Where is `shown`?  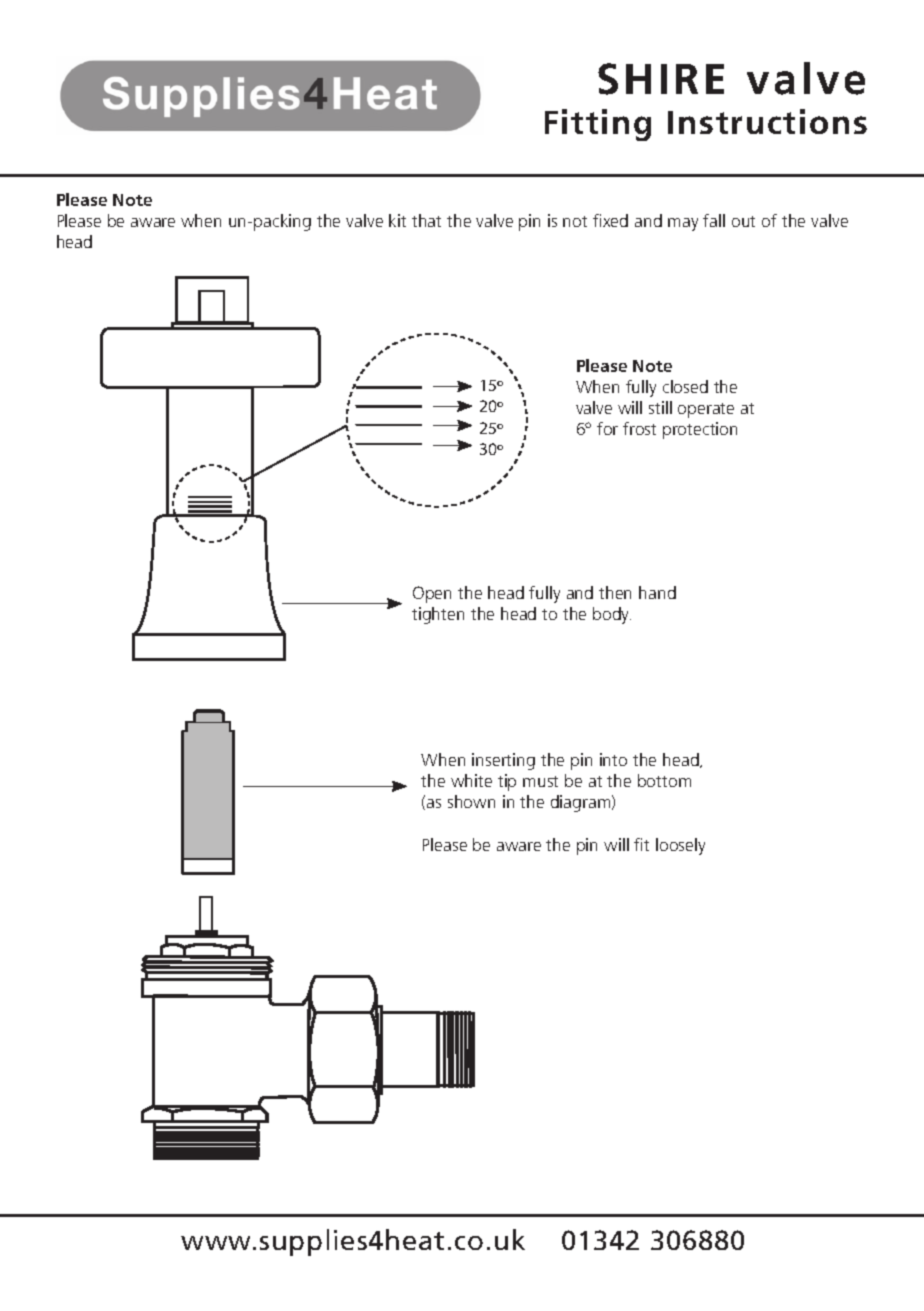
shown is located at coordinates (471, 801).
